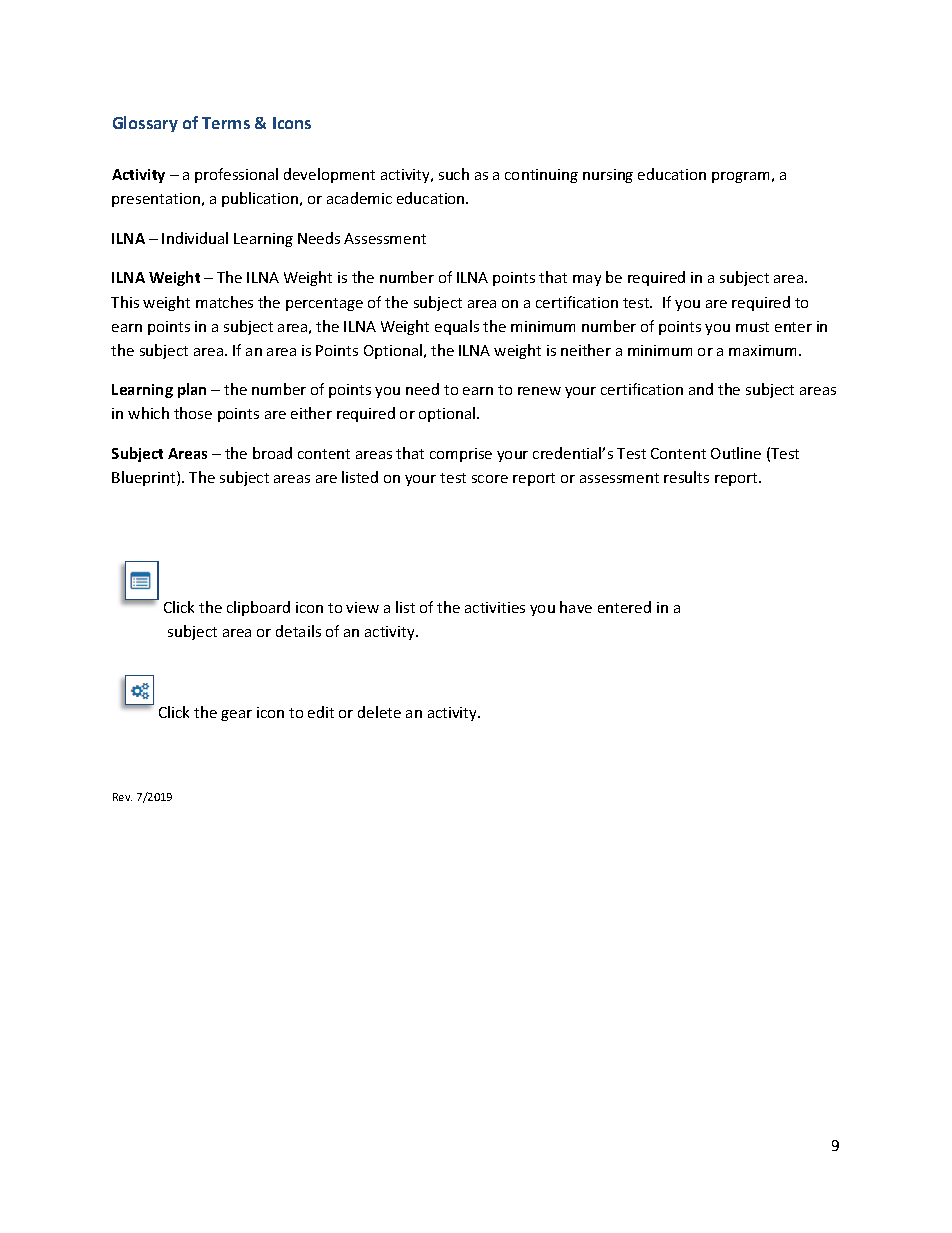 The height and width of the screenshot is (1233, 952). Describe the element at coordinates (454, 174) in the screenshot. I see `such` at that location.
